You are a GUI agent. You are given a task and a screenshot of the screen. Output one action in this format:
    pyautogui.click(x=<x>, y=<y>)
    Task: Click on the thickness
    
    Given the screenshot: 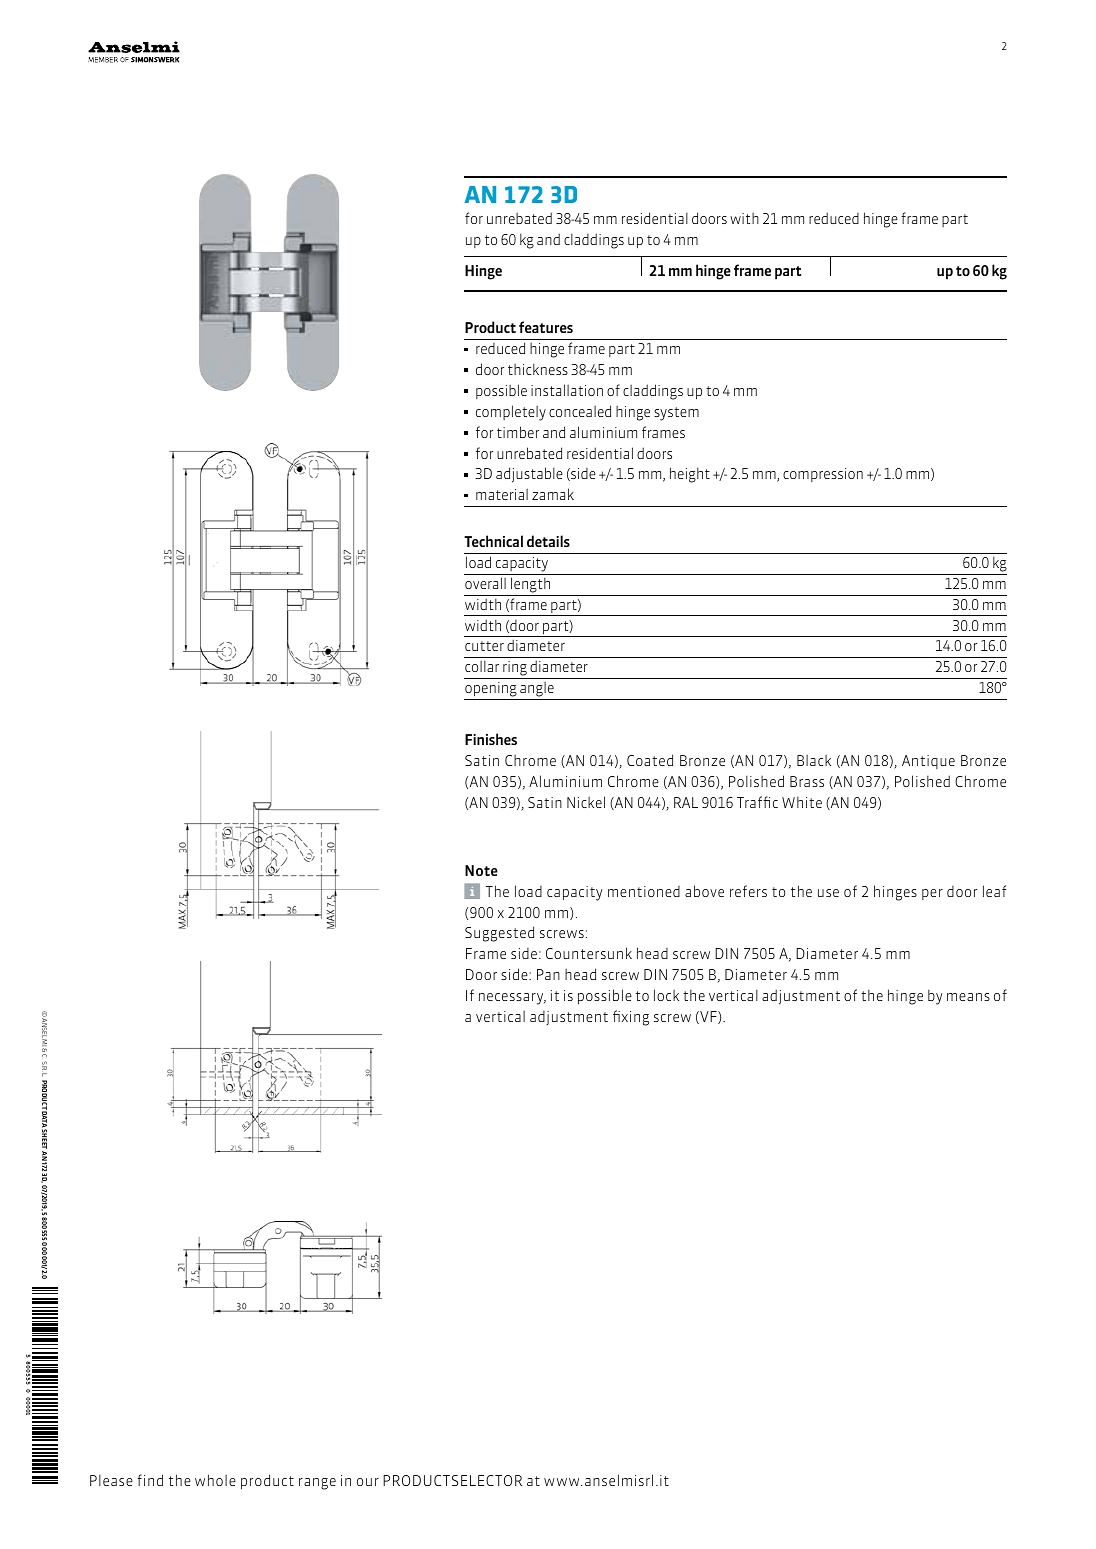 What is the action you would take?
    pyautogui.click(x=538, y=369)
